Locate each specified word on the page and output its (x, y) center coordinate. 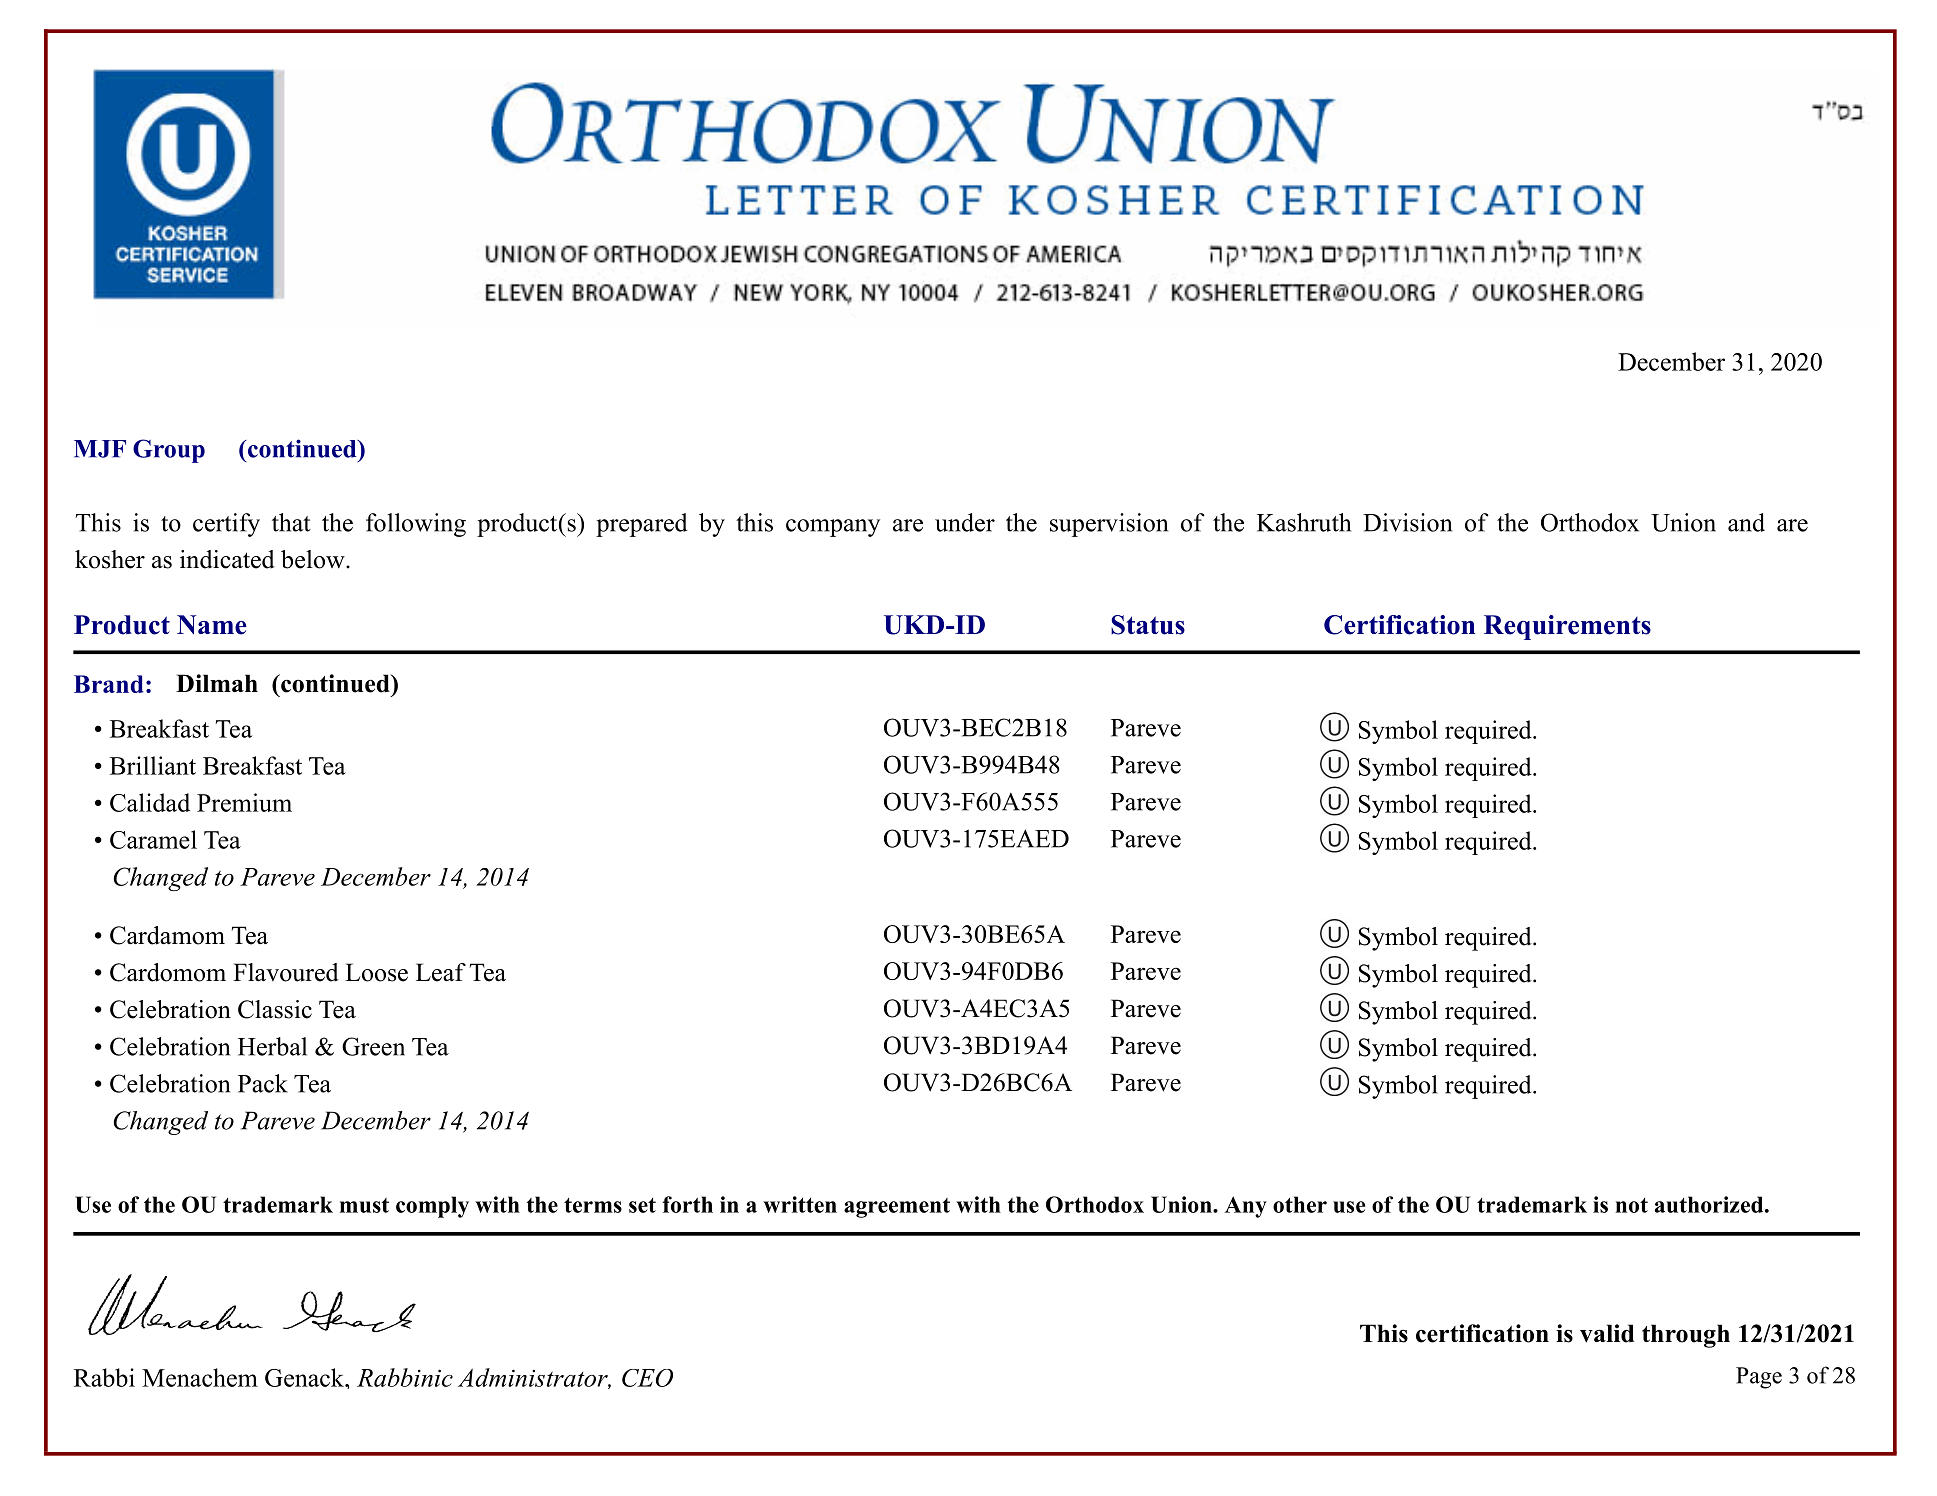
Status (1148, 625)
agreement (897, 1208)
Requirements (1567, 627)
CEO (647, 1378)
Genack (306, 1377)
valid (1607, 1333)
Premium (244, 802)
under (965, 522)
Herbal (272, 1046)
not (1631, 1205)
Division (1407, 522)
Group (169, 451)
